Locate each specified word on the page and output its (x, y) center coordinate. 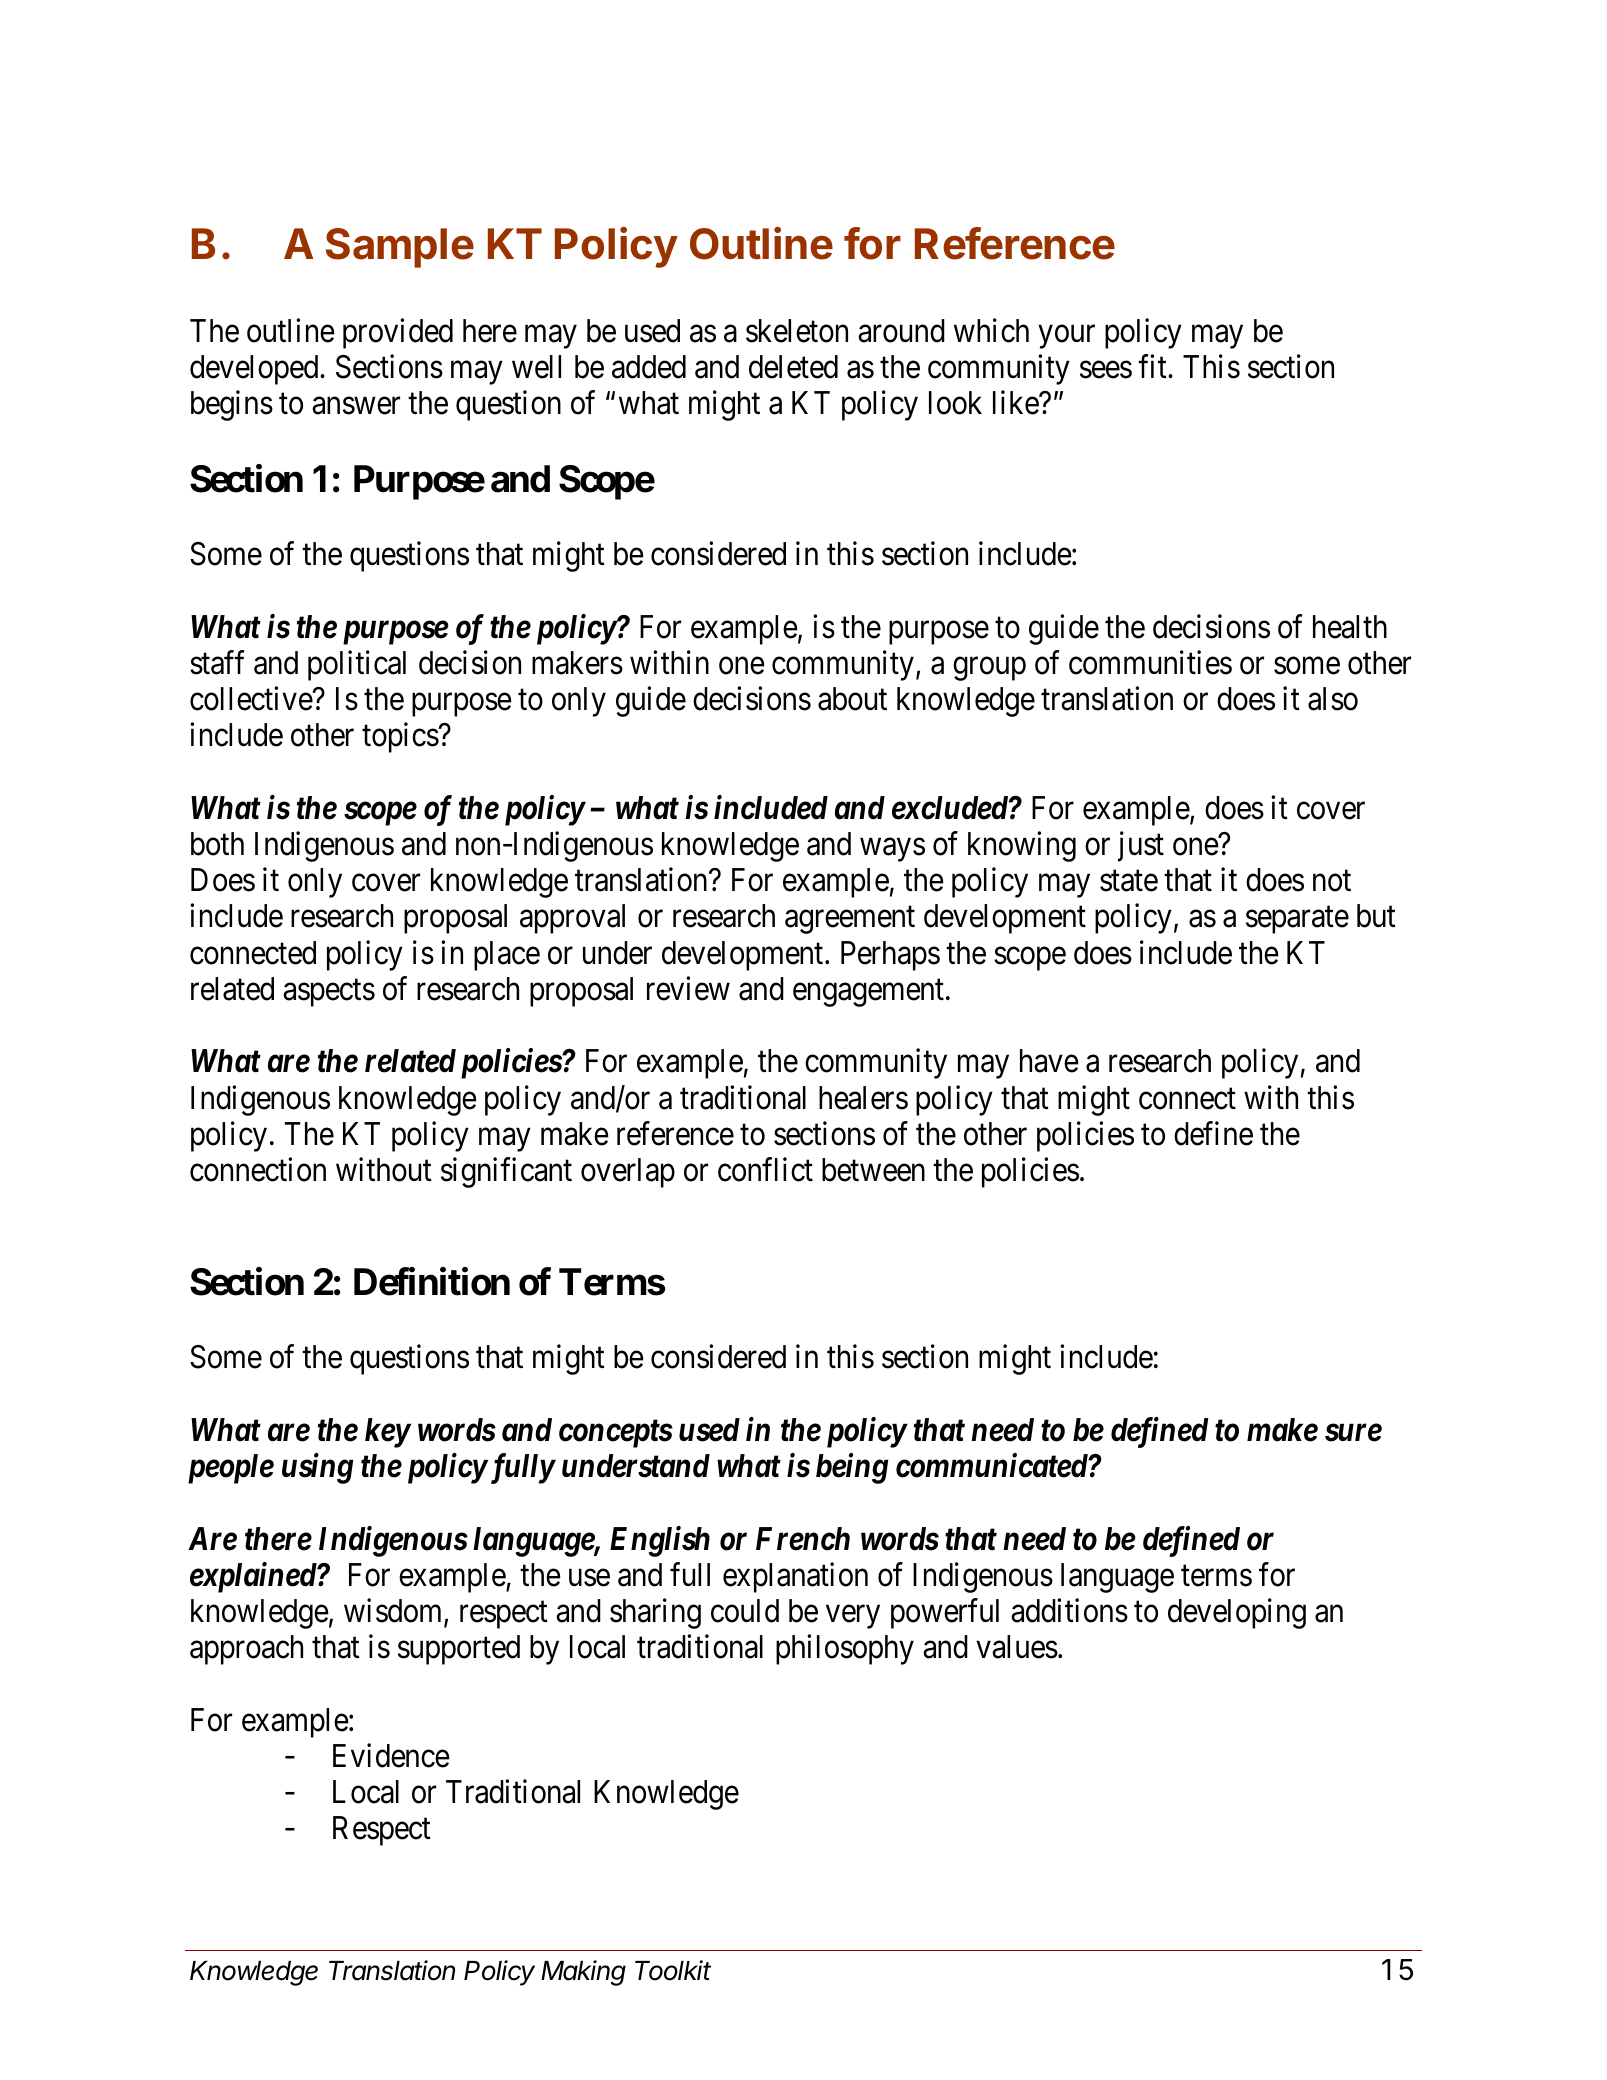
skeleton (797, 331)
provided (398, 333)
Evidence (391, 1756)
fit (1153, 366)
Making (583, 1973)
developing (1237, 1614)
